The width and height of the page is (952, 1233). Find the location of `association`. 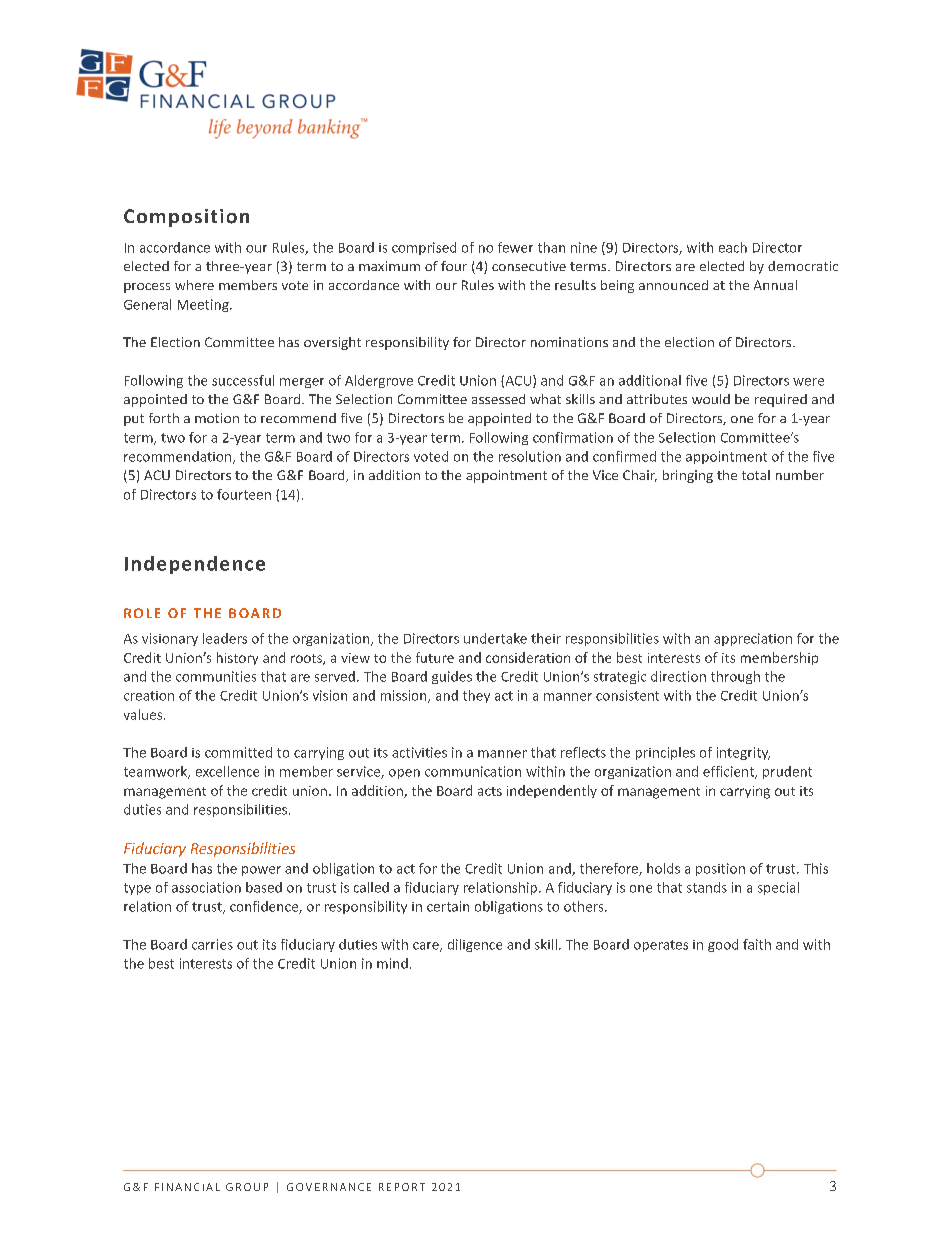

association is located at coordinates (206, 887).
